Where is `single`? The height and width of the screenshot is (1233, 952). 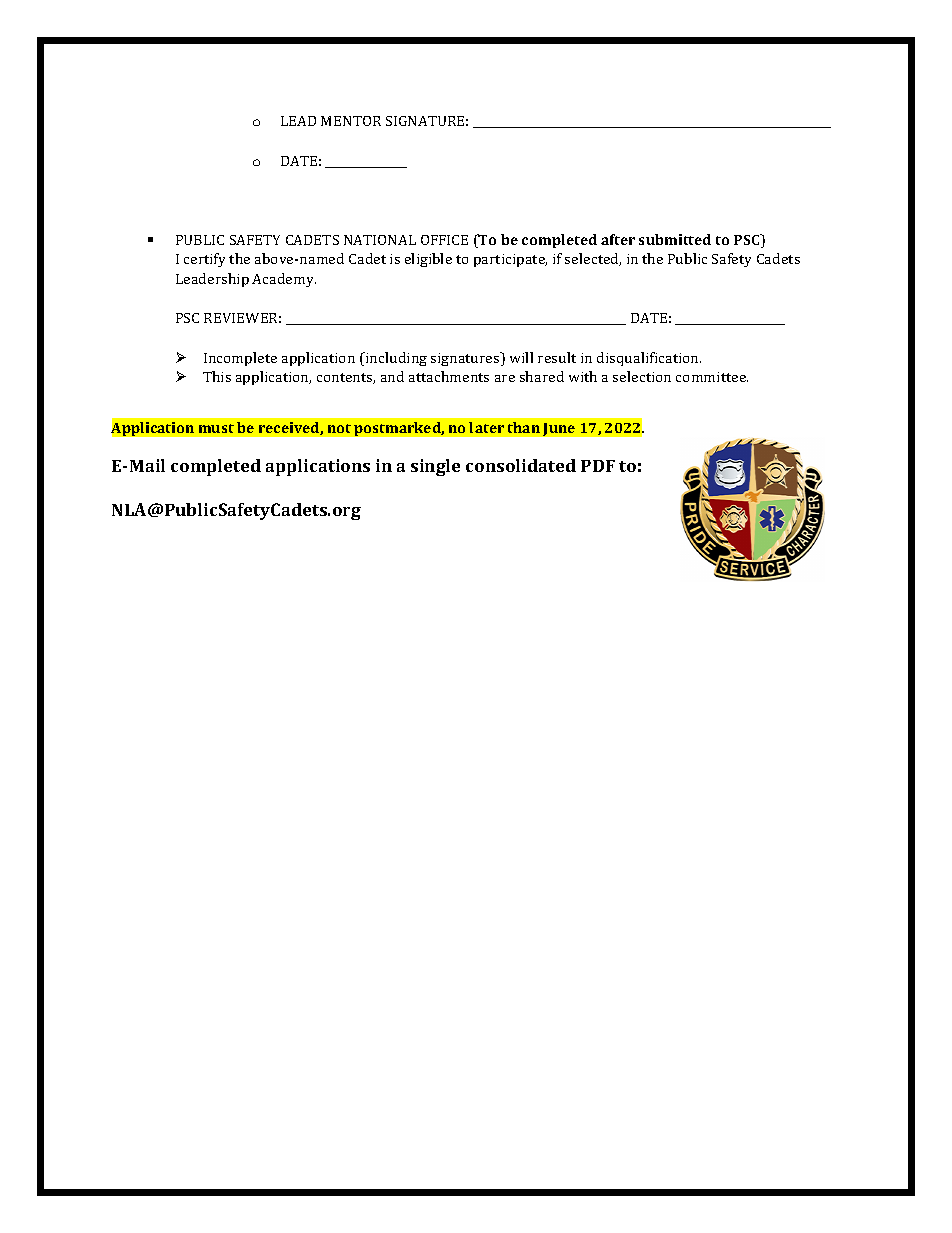
single is located at coordinates (435, 467).
